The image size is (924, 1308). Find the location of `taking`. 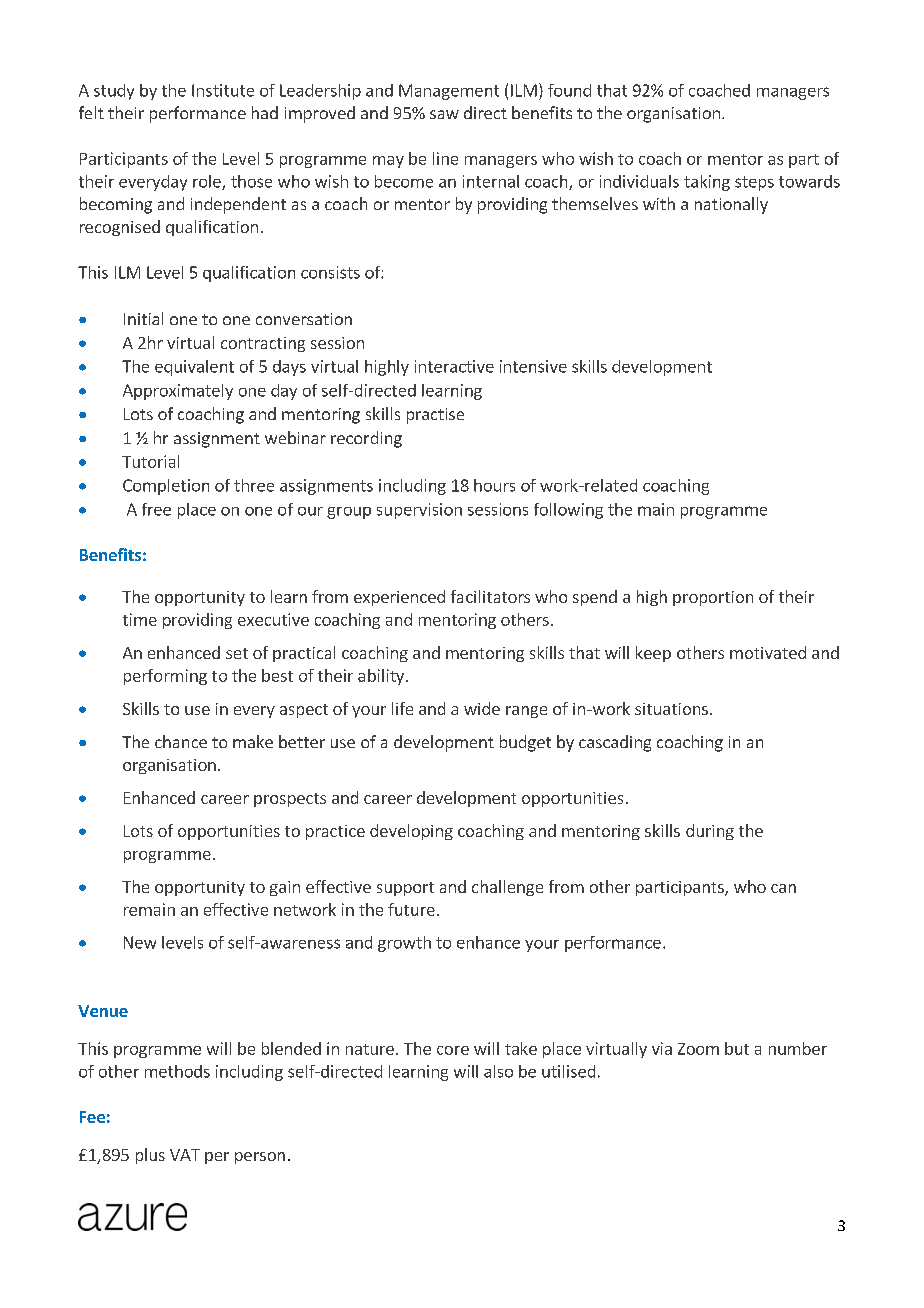

taking is located at coordinates (707, 183).
